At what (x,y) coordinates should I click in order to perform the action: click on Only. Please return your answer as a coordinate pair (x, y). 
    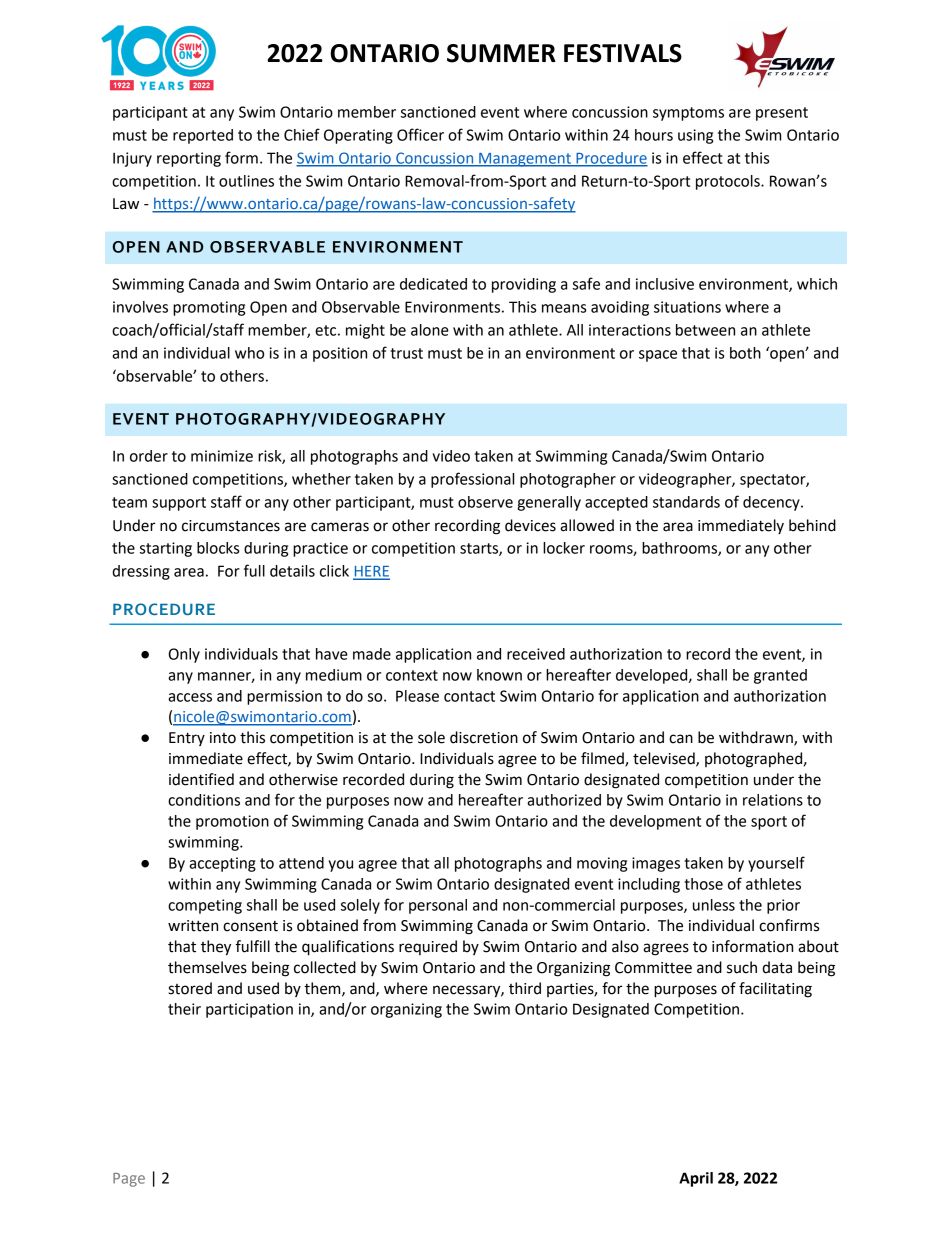
    Looking at the image, I should click on (184, 655).
